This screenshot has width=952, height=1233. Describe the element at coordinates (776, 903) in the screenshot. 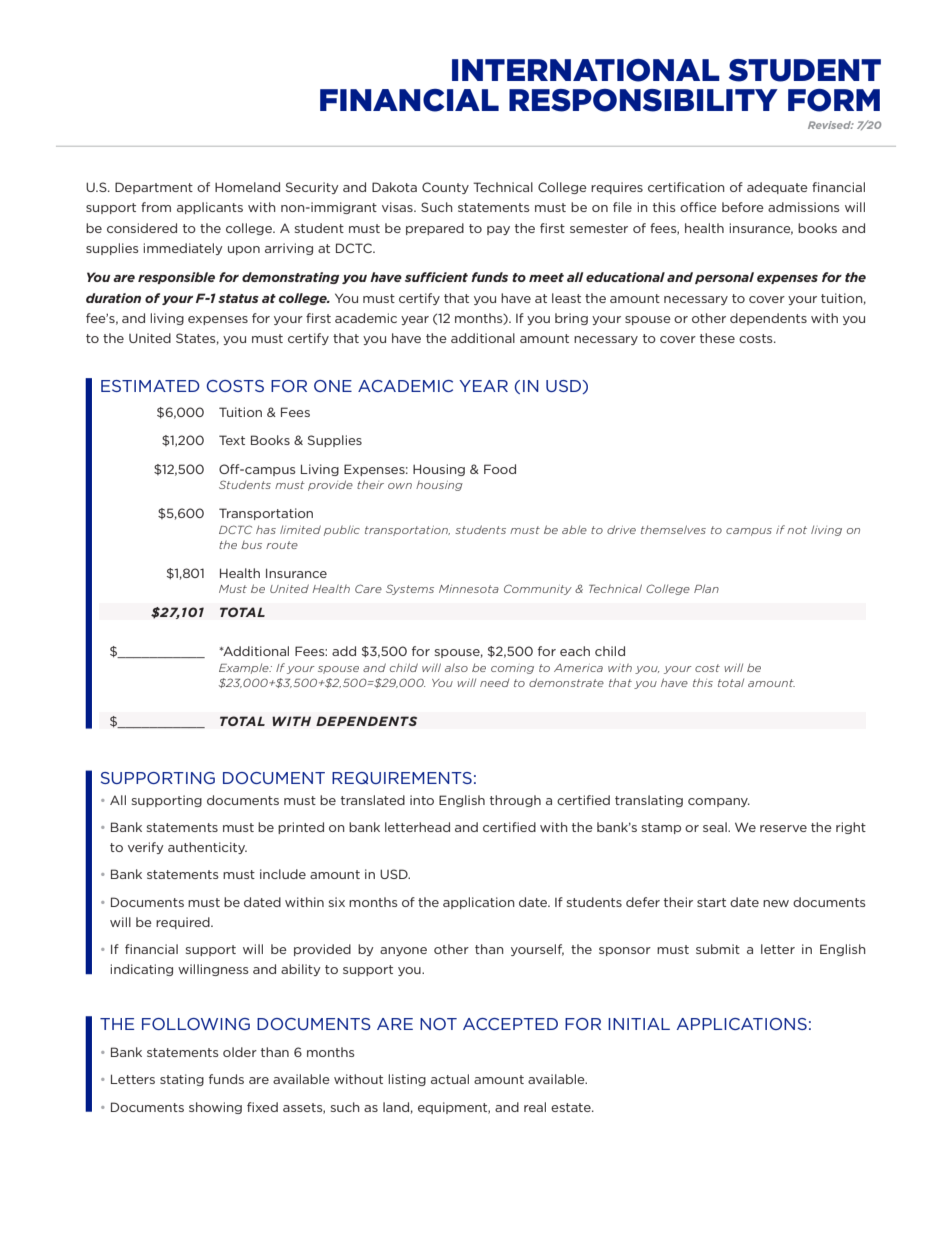

I see `new` at that location.
